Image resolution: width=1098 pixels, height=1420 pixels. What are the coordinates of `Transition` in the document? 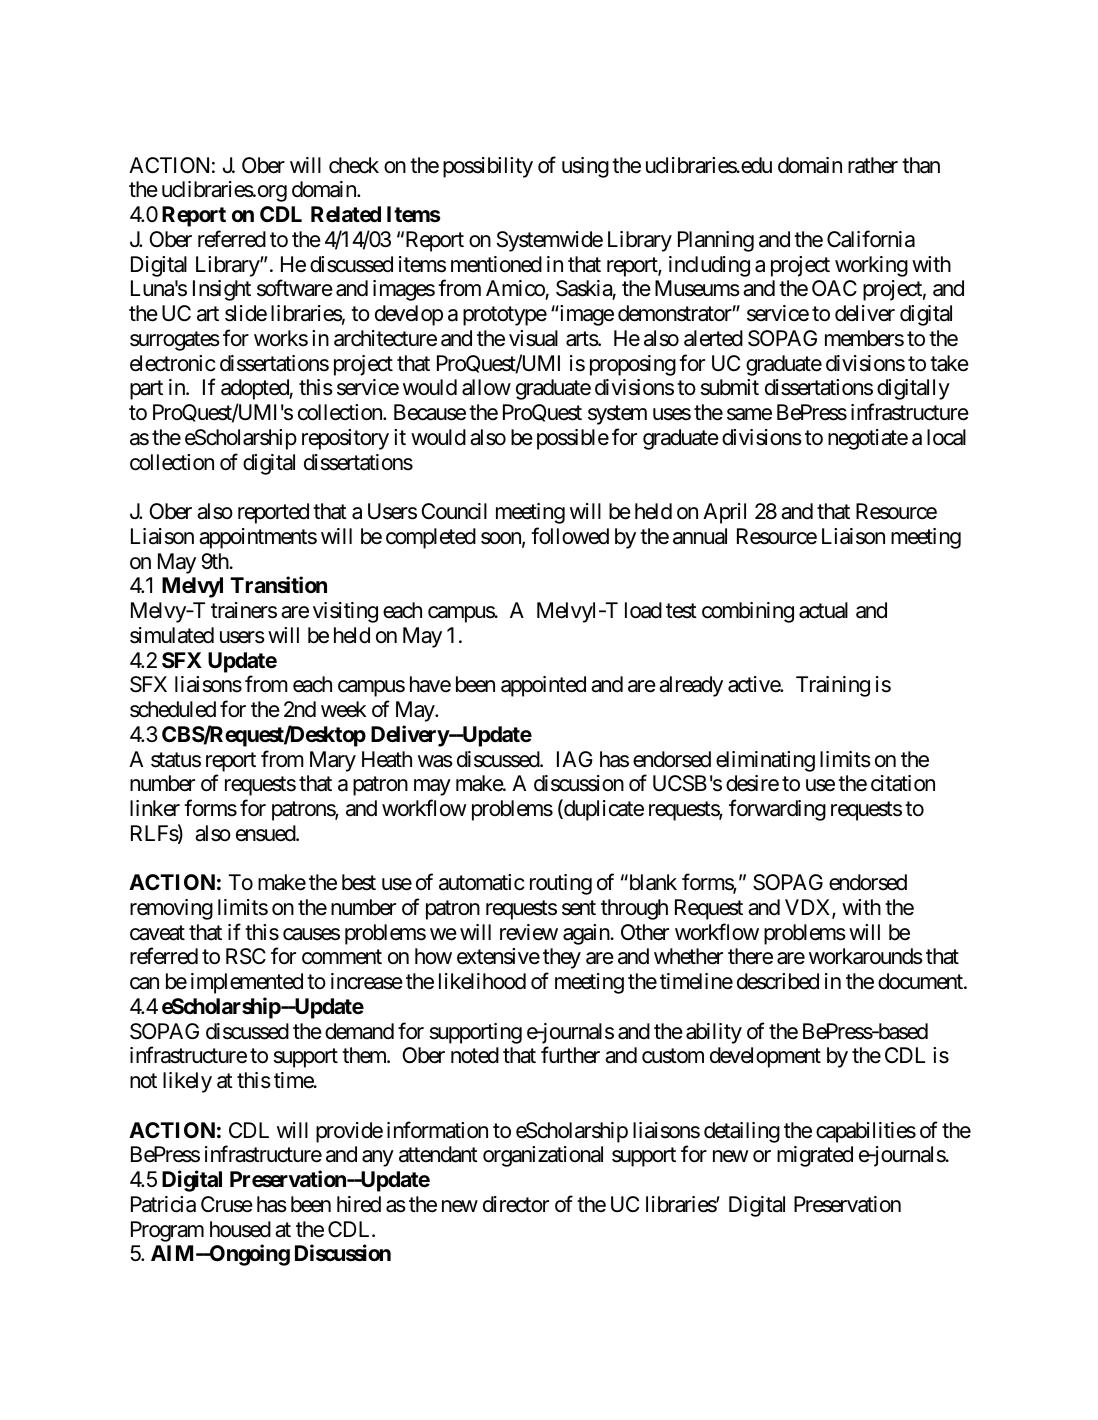 It's located at (278, 585).
